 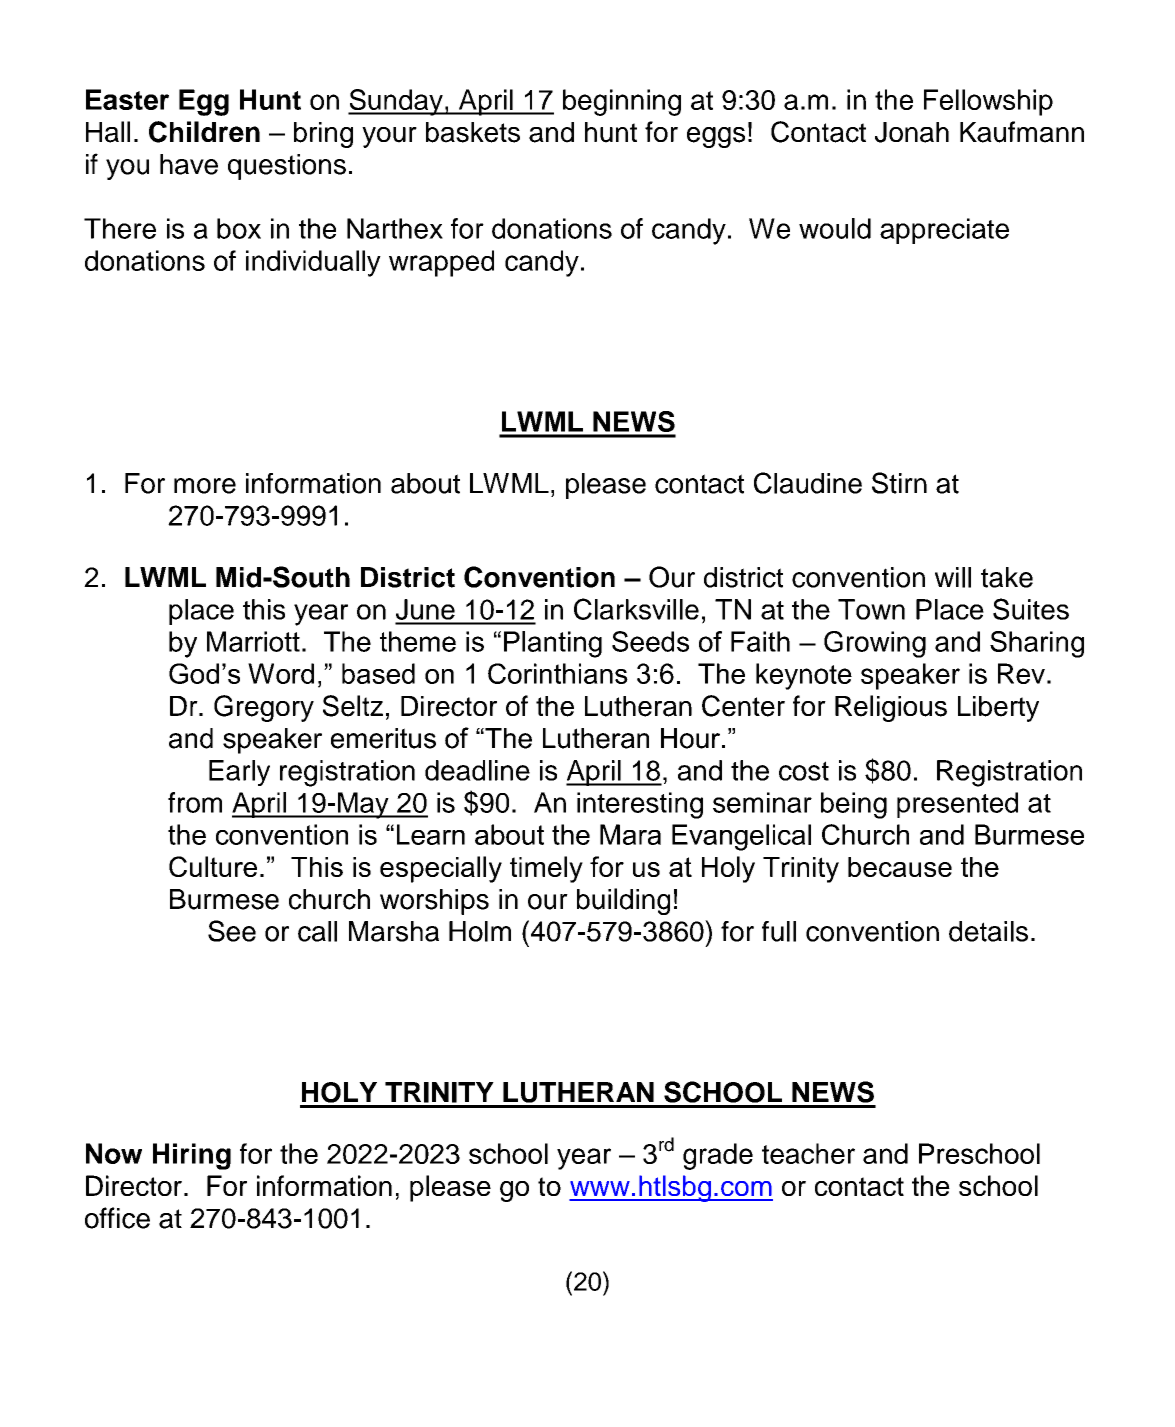 What do you see at coordinates (875, 644) in the screenshot?
I see `Growing` at bounding box center [875, 644].
